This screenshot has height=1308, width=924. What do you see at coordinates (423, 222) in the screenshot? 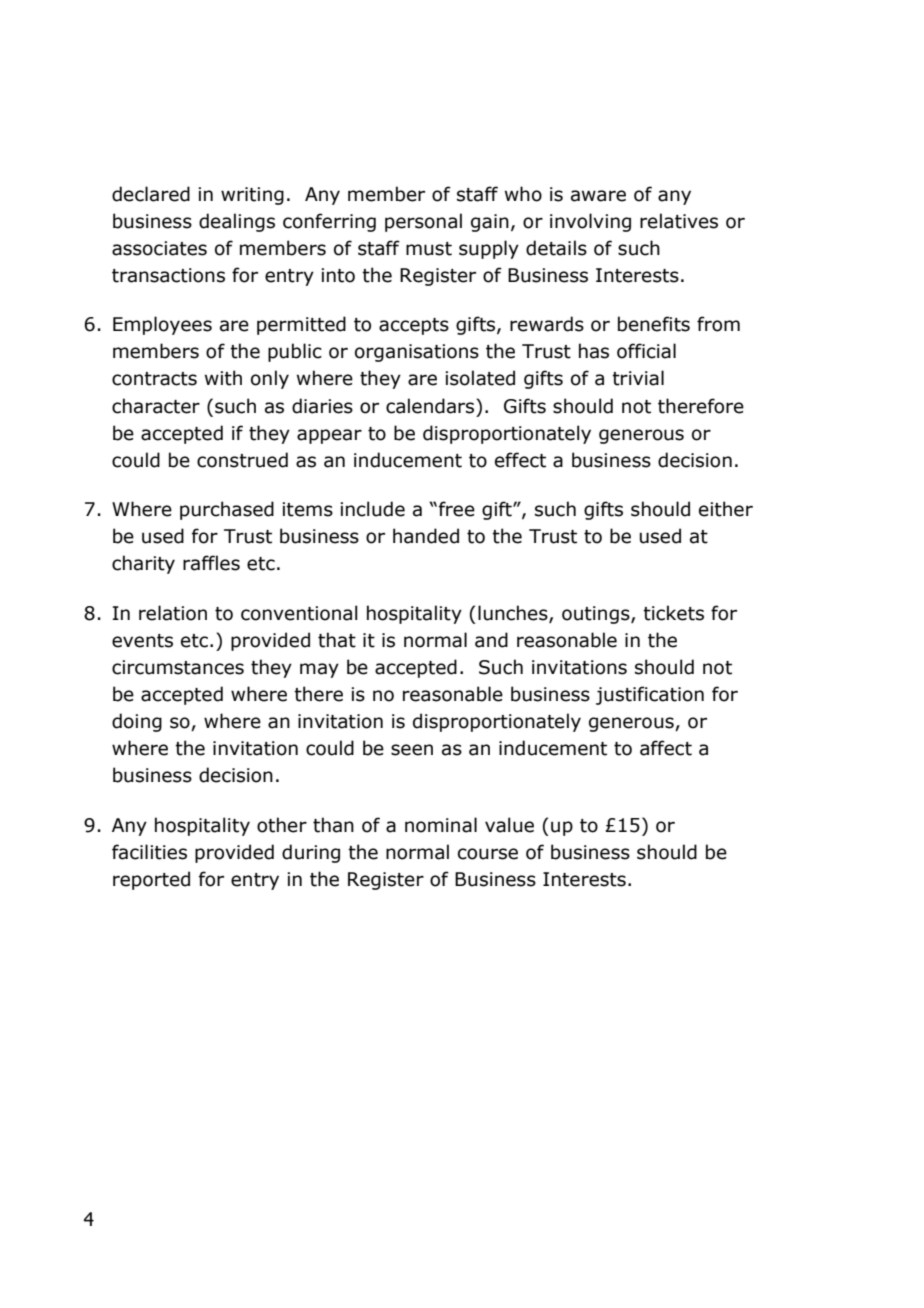
I see `personal` at bounding box center [423, 222].
